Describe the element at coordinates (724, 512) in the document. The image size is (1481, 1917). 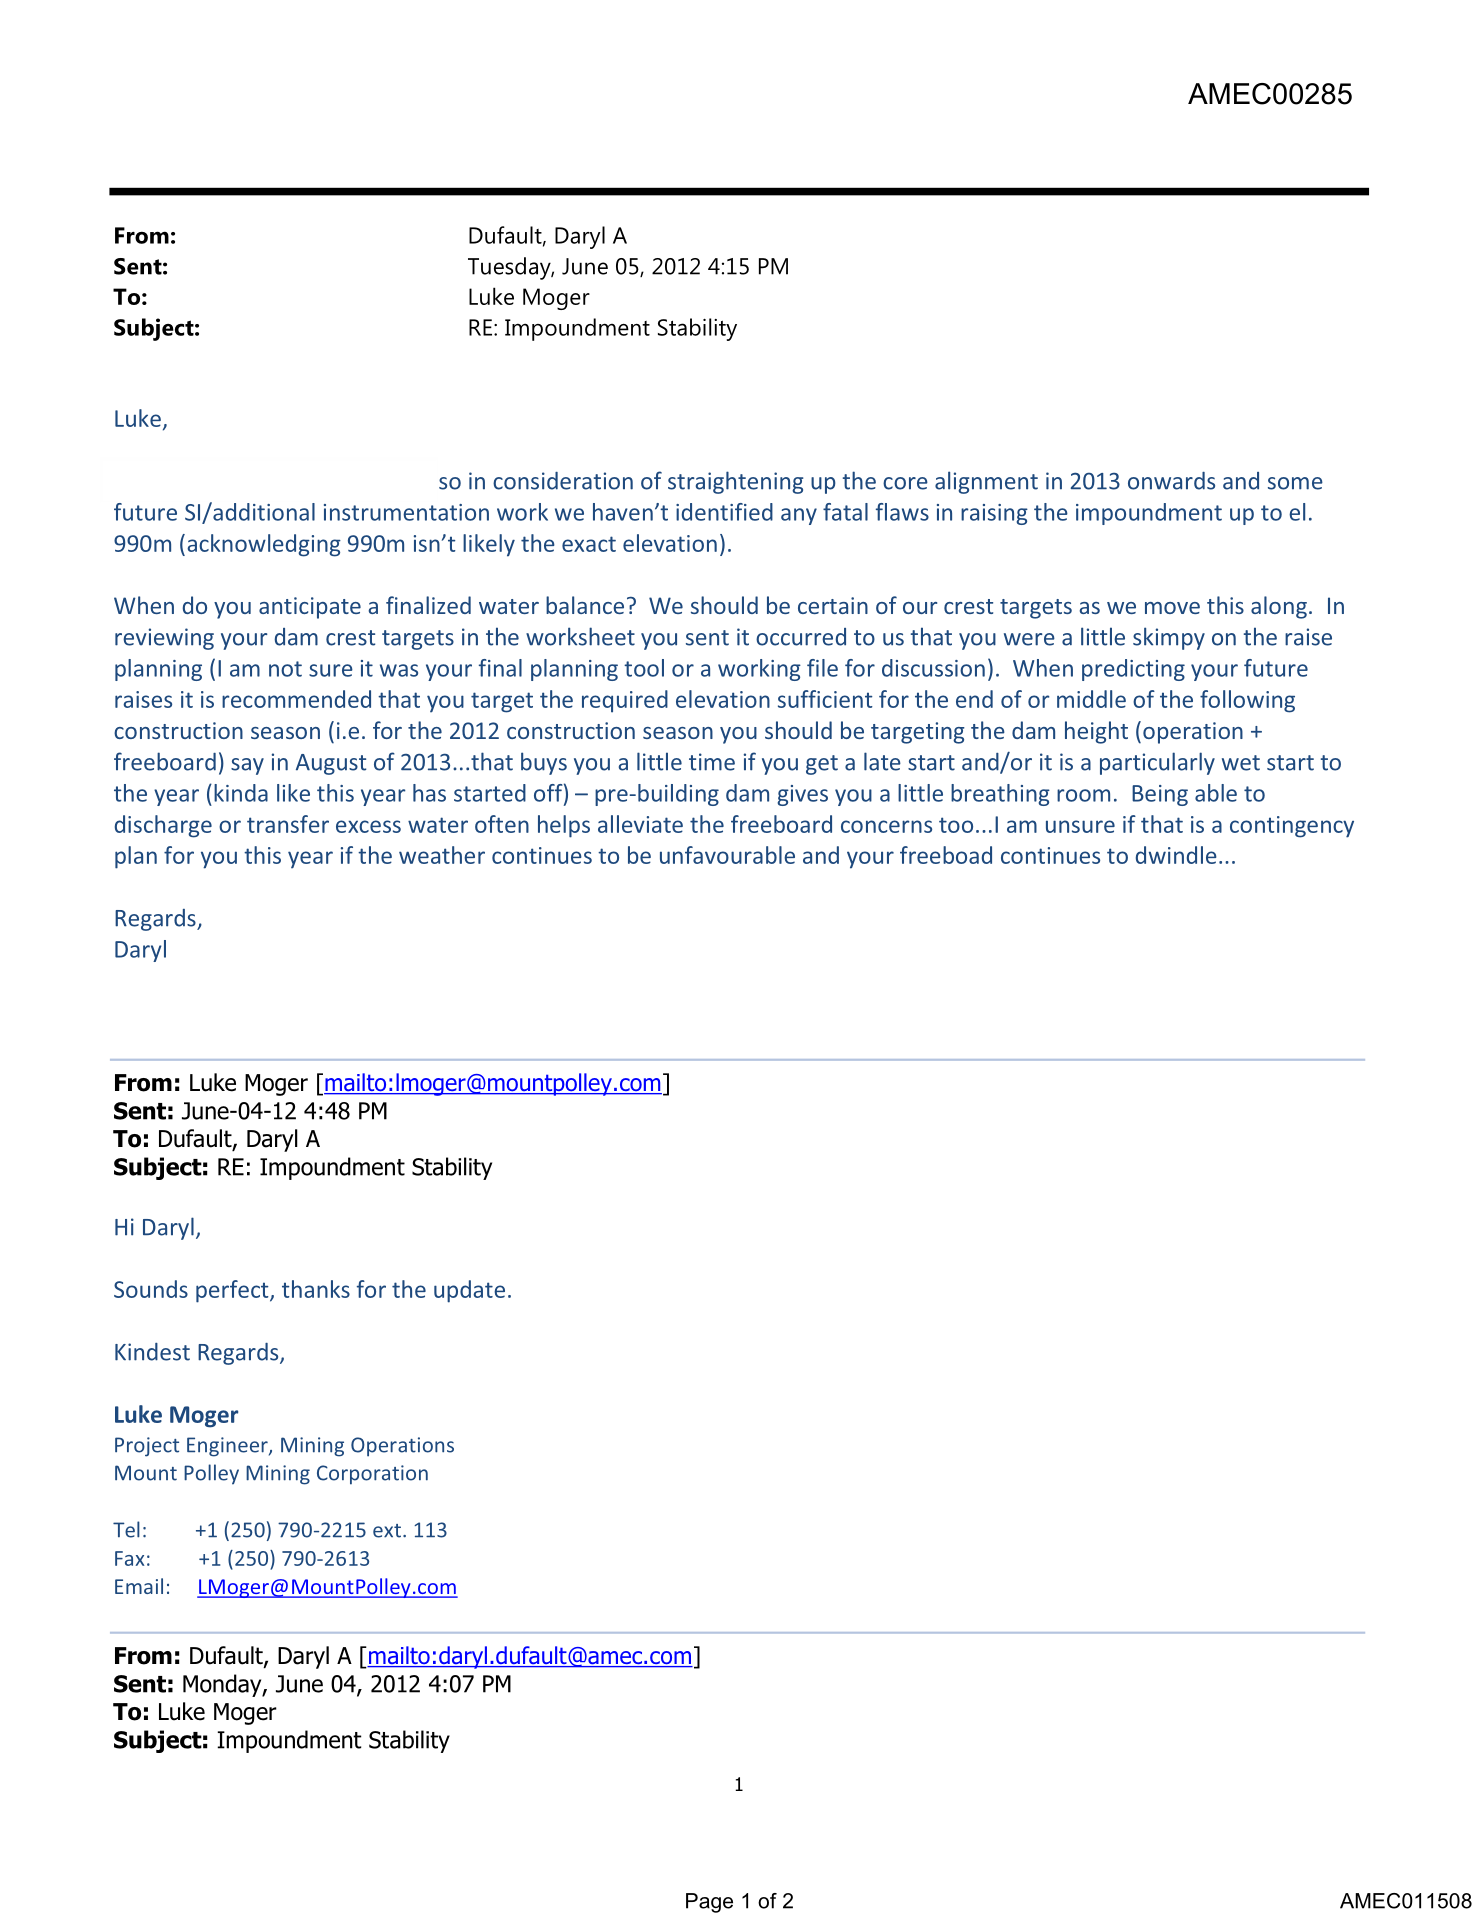
I see `identified` at that location.
